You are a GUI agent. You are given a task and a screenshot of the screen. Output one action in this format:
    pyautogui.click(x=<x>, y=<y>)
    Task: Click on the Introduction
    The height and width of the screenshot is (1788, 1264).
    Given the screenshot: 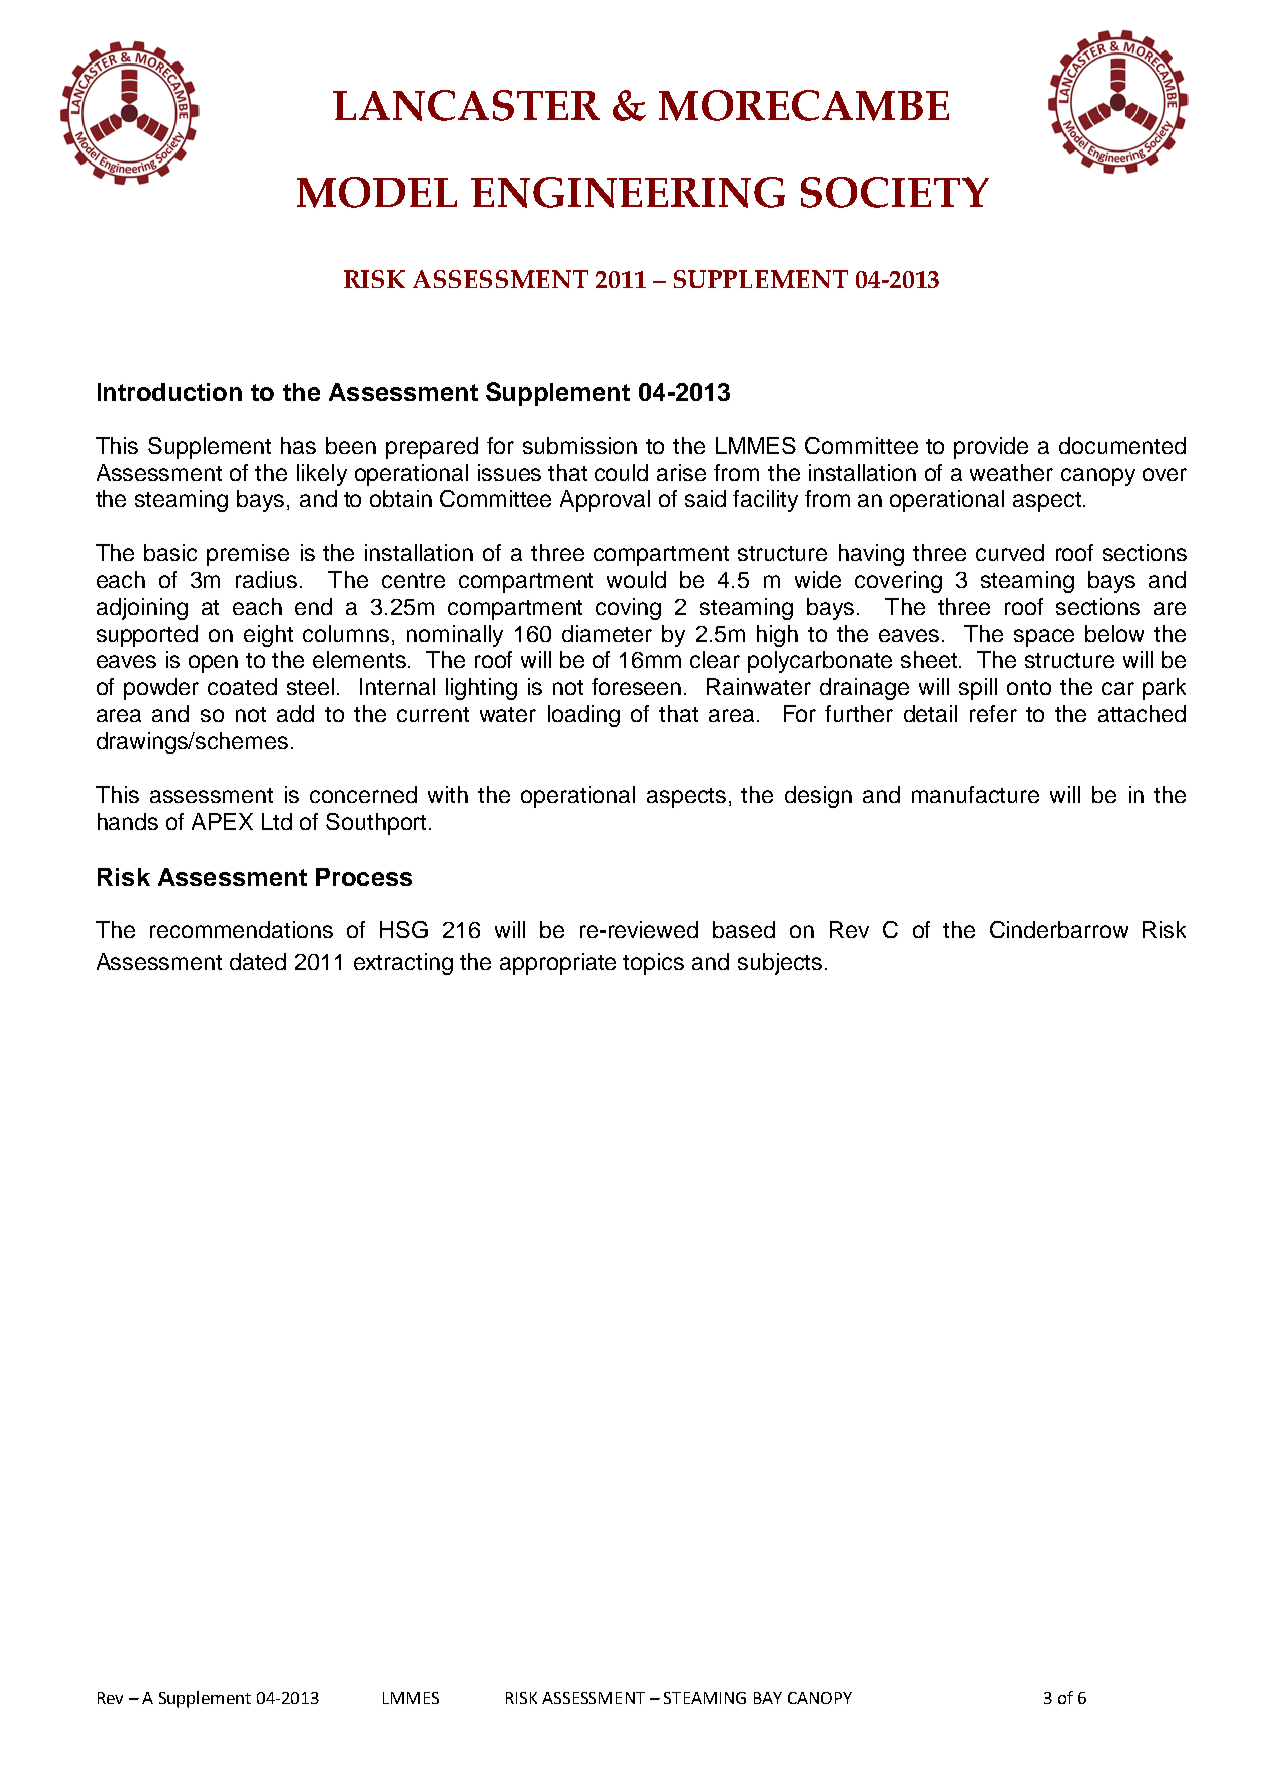 What is the action you would take?
    pyautogui.click(x=170, y=392)
